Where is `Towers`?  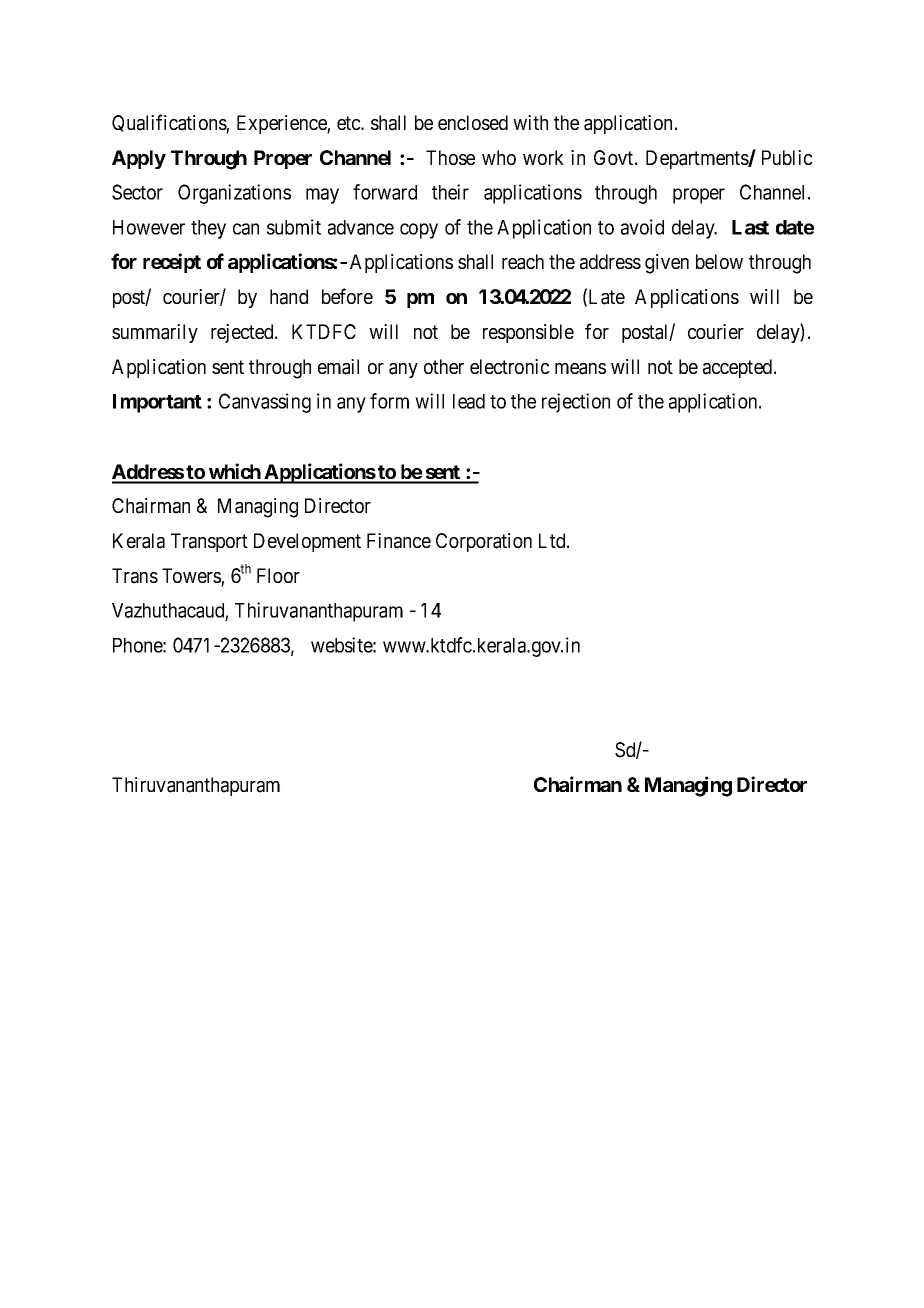 Towers is located at coordinates (192, 577).
